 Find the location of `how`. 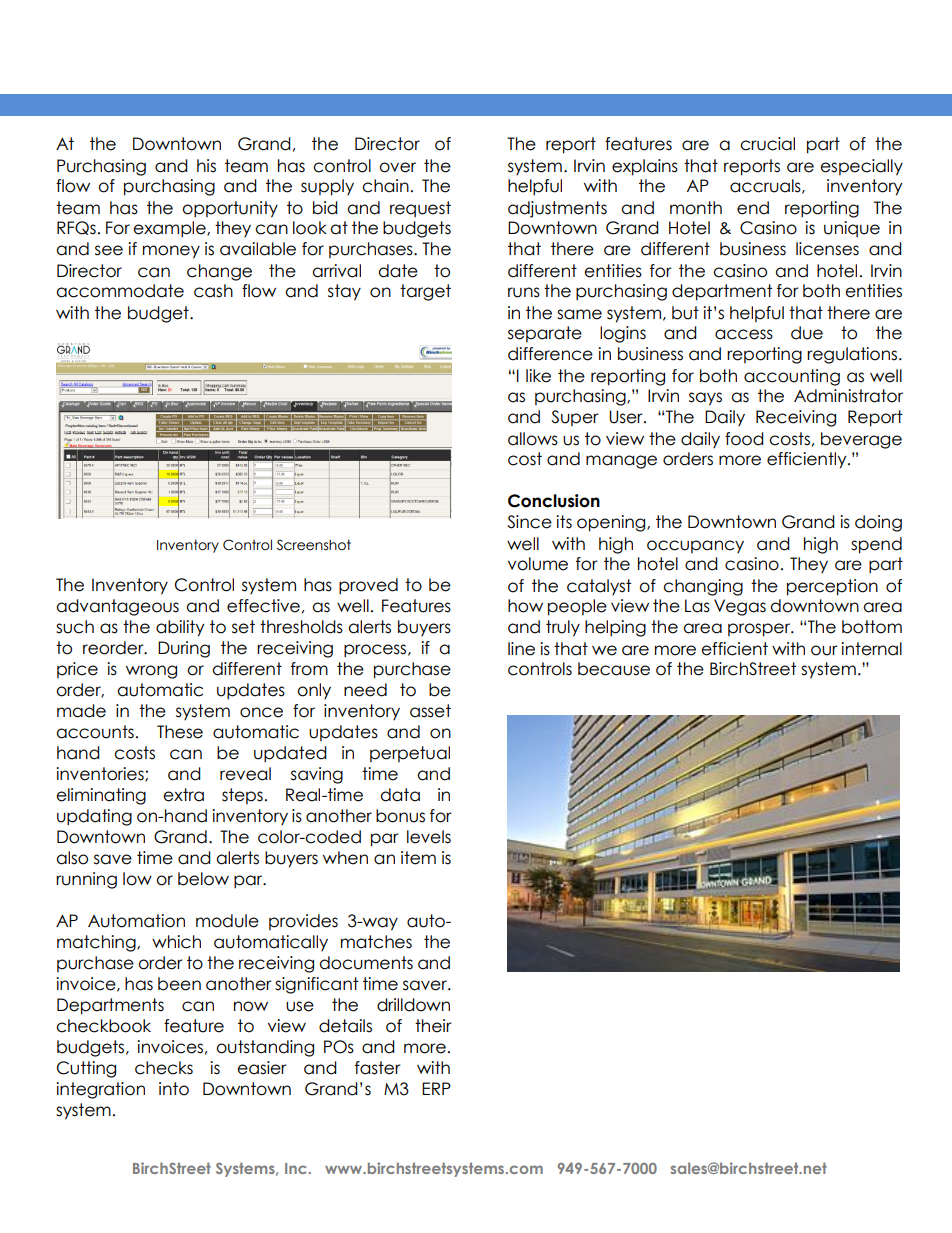

how is located at coordinates (525, 606).
